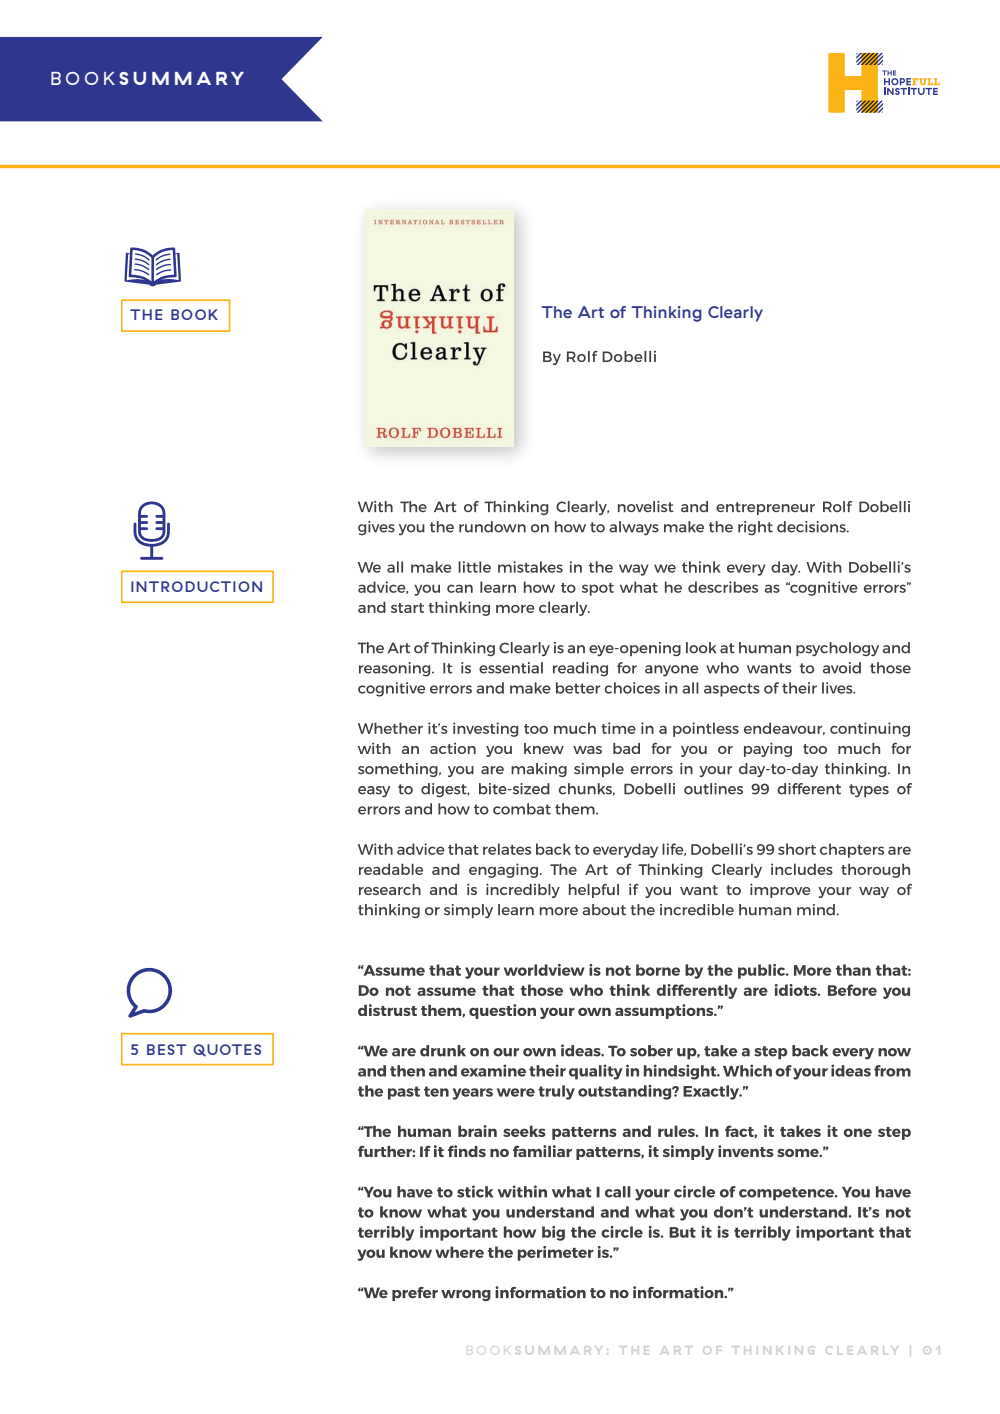 The image size is (1000, 1414). What do you see at coordinates (556, 1253) in the document?
I see `perimeter` at bounding box center [556, 1253].
